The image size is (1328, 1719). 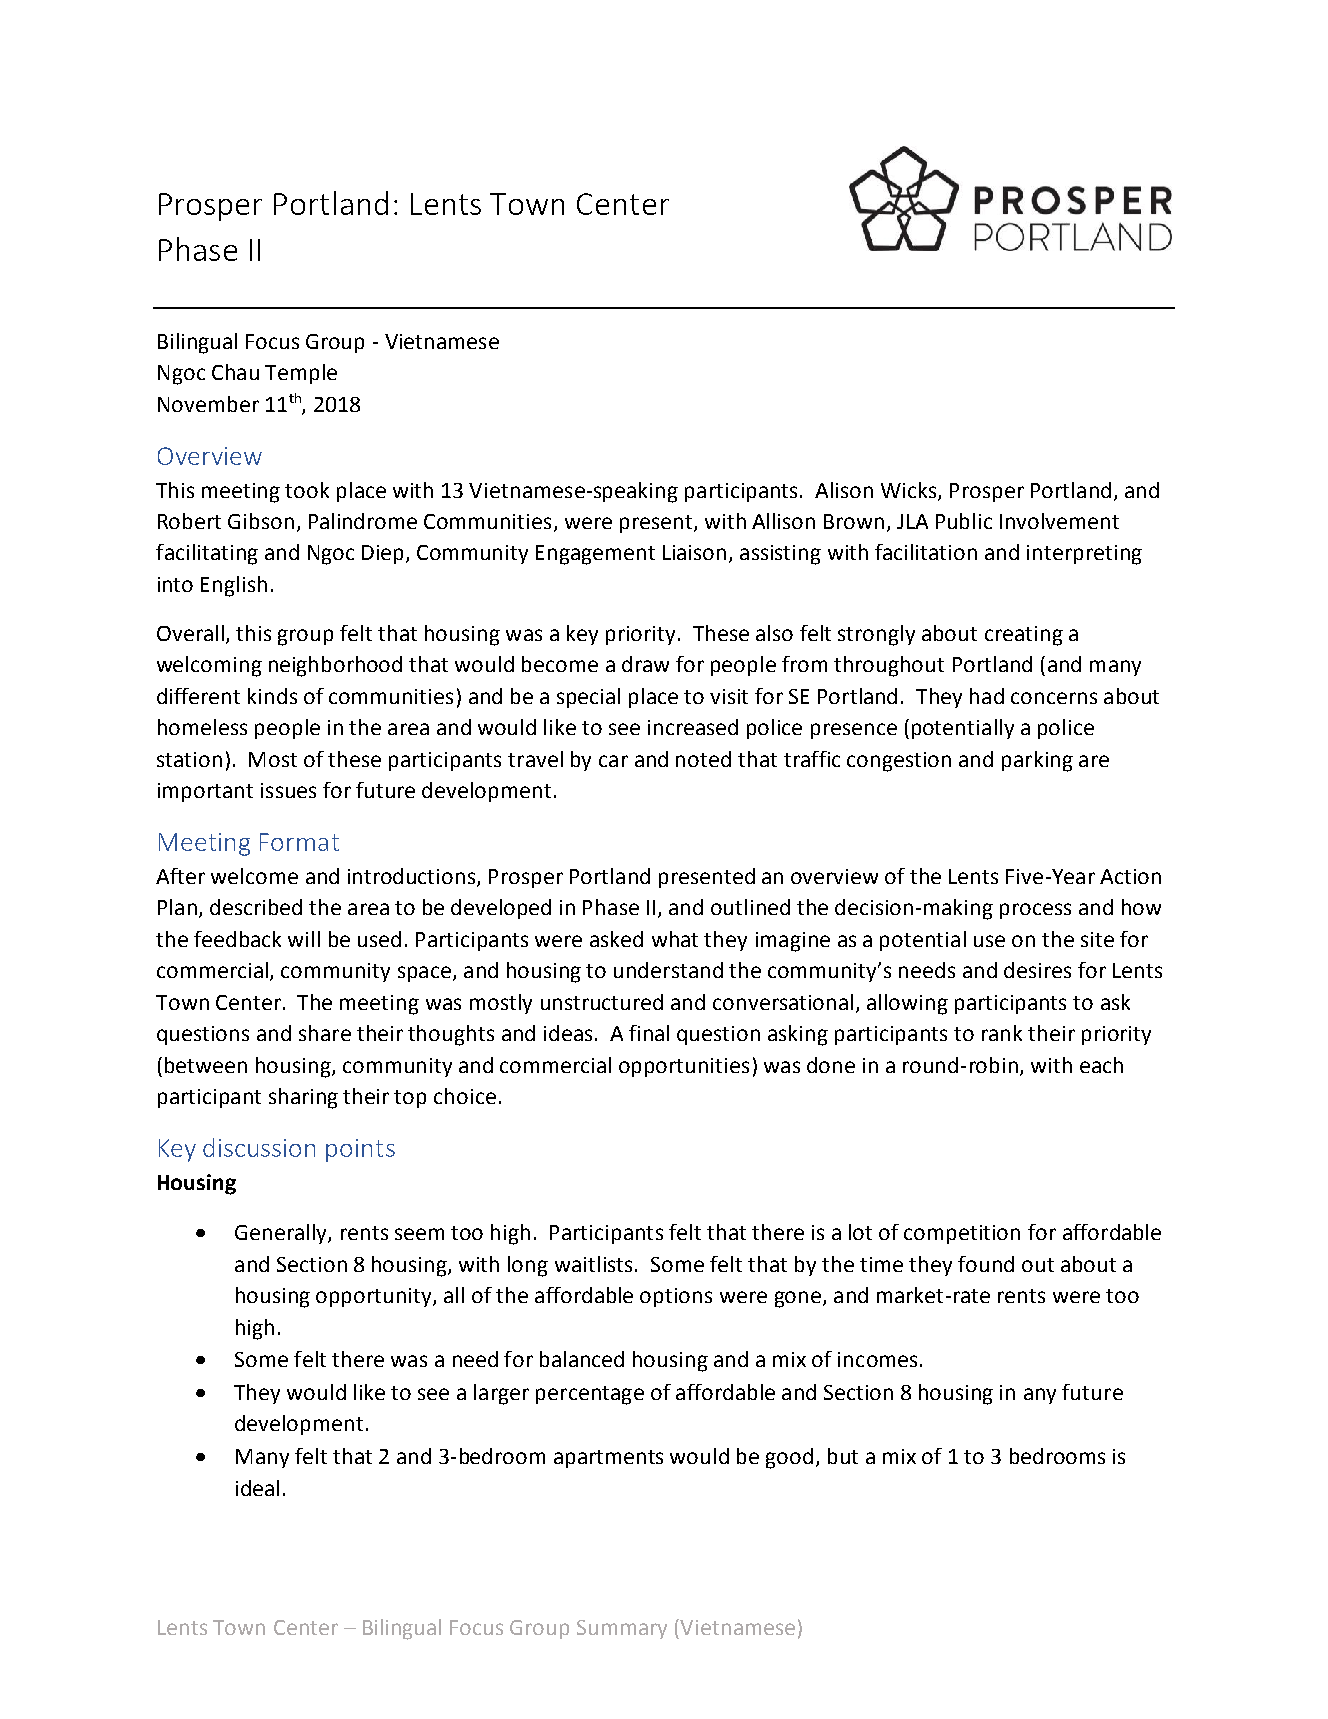 I want to click on Wicks, so click(x=910, y=491).
